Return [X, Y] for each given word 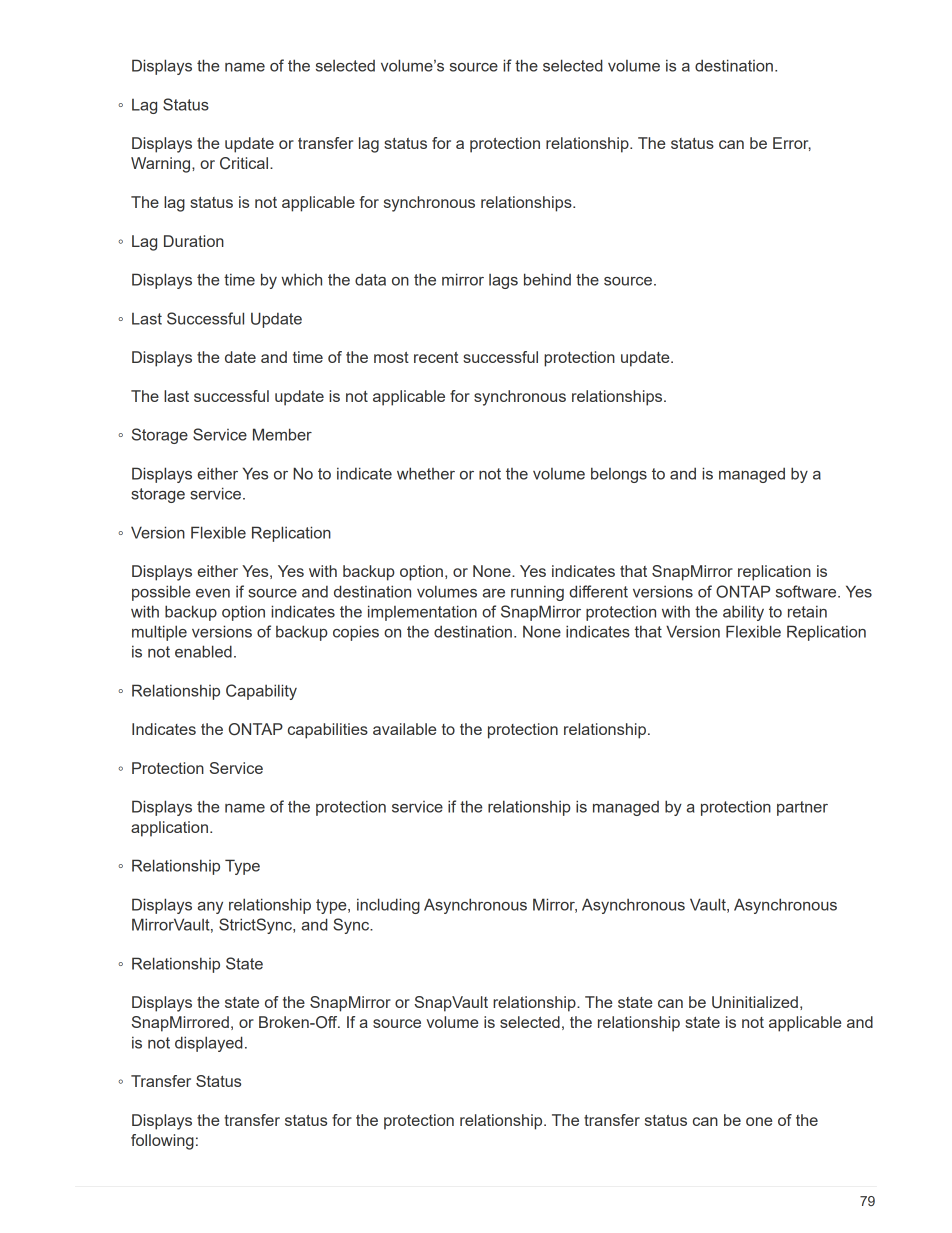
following [162, 1142]
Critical [245, 163]
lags [503, 281]
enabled [203, 651]
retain [807, 611]
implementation [422, 613]
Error [792, 144]
